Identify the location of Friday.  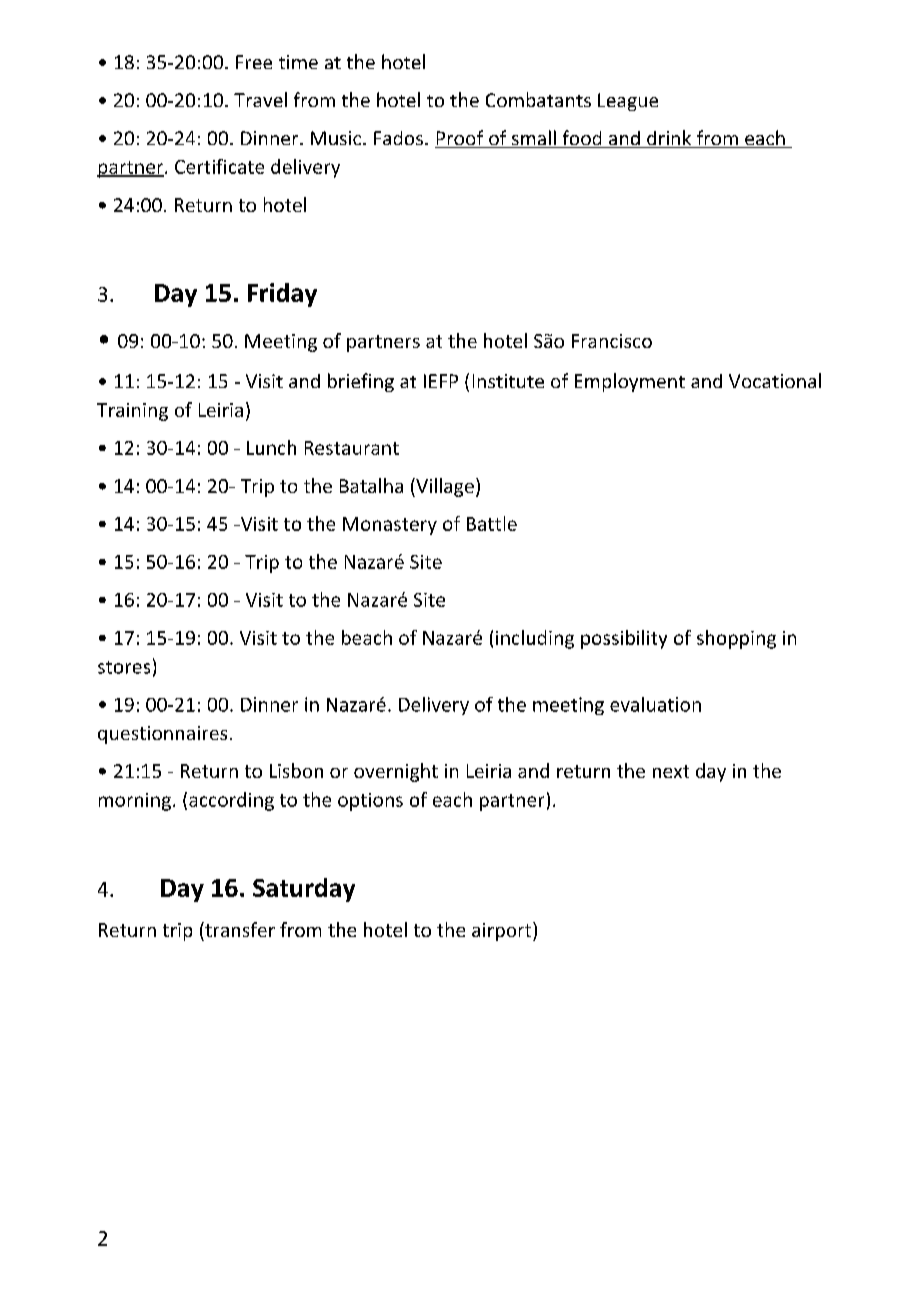
(282, 295).
